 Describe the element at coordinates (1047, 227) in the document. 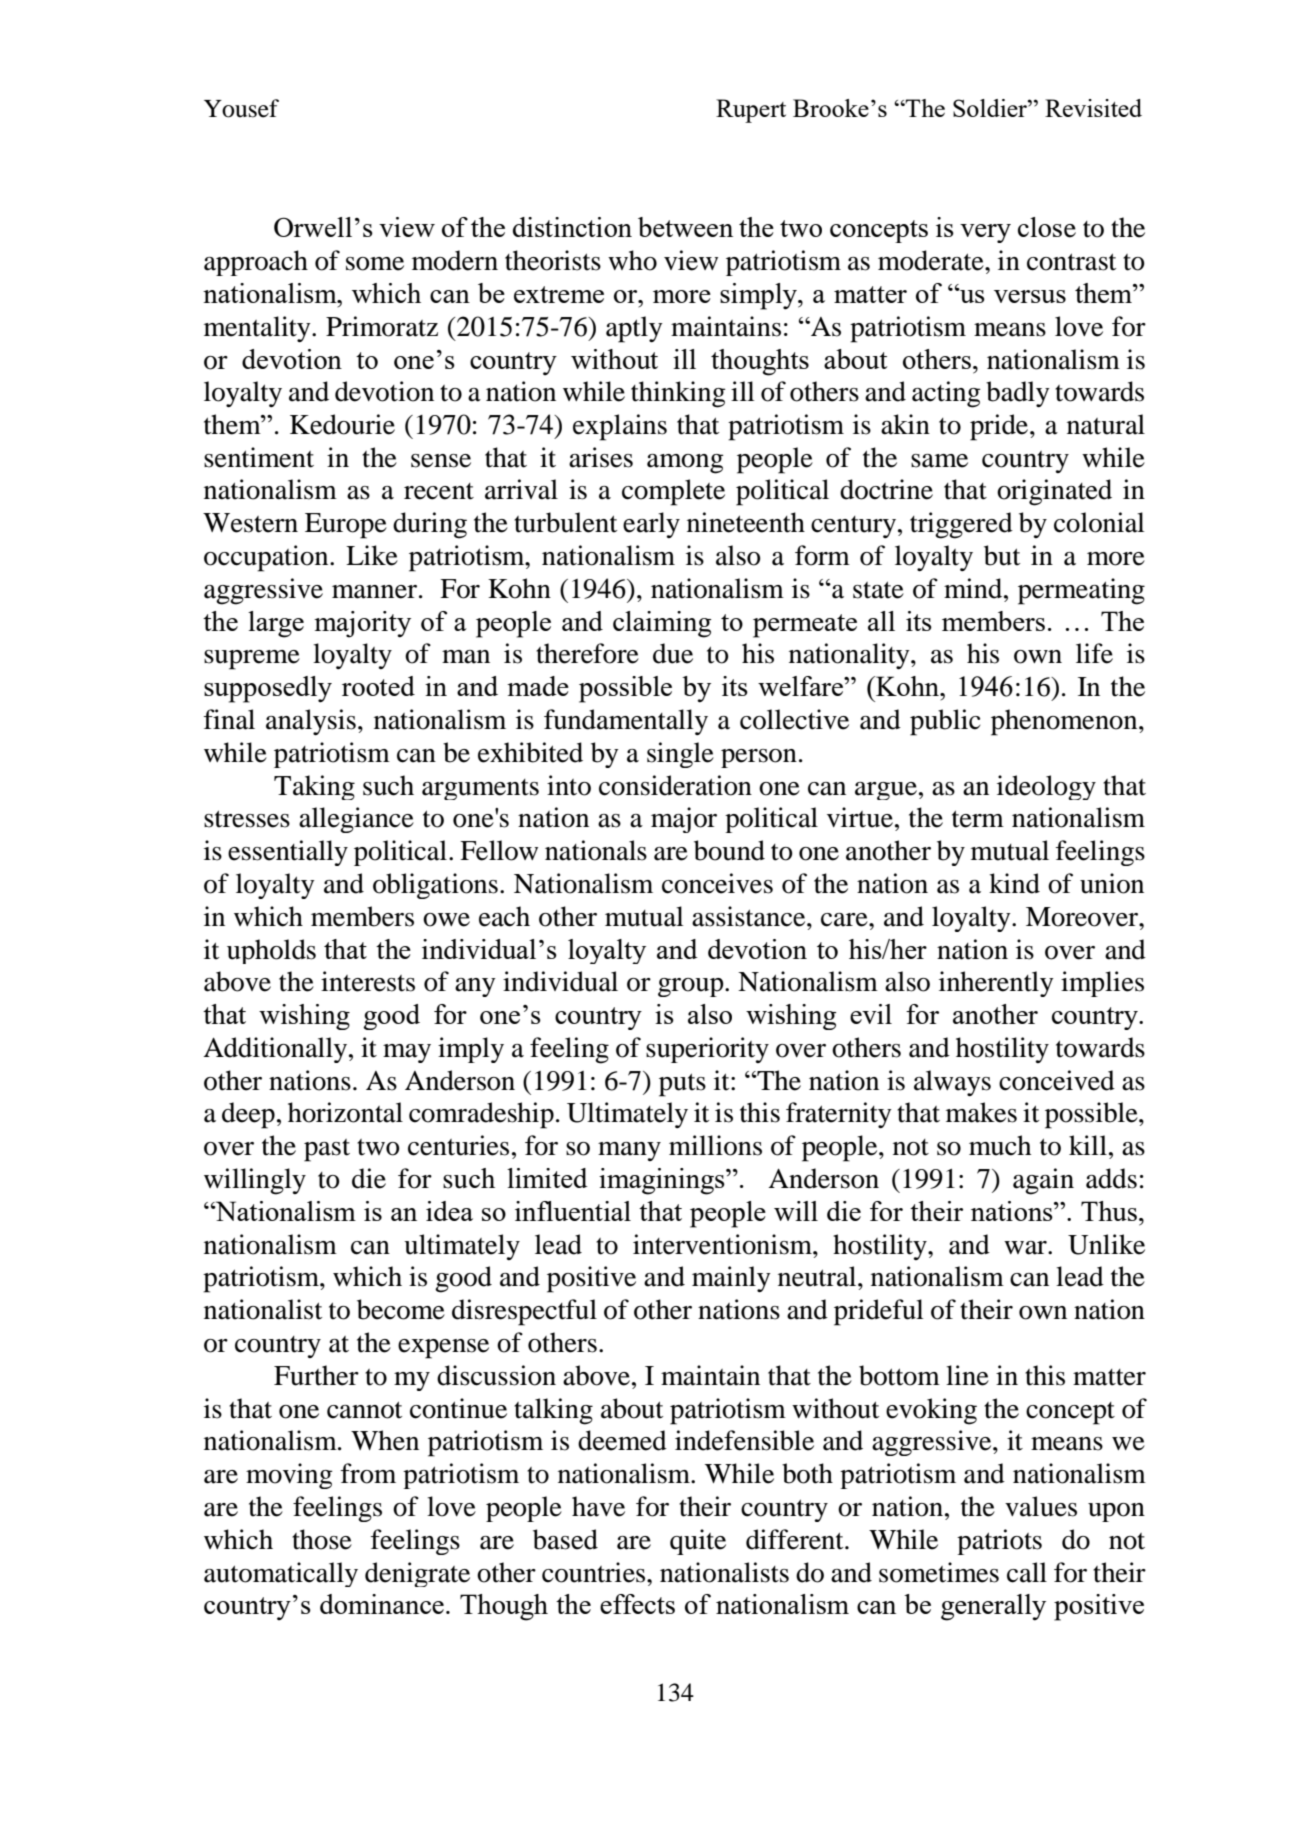

I see `close` at that location.
